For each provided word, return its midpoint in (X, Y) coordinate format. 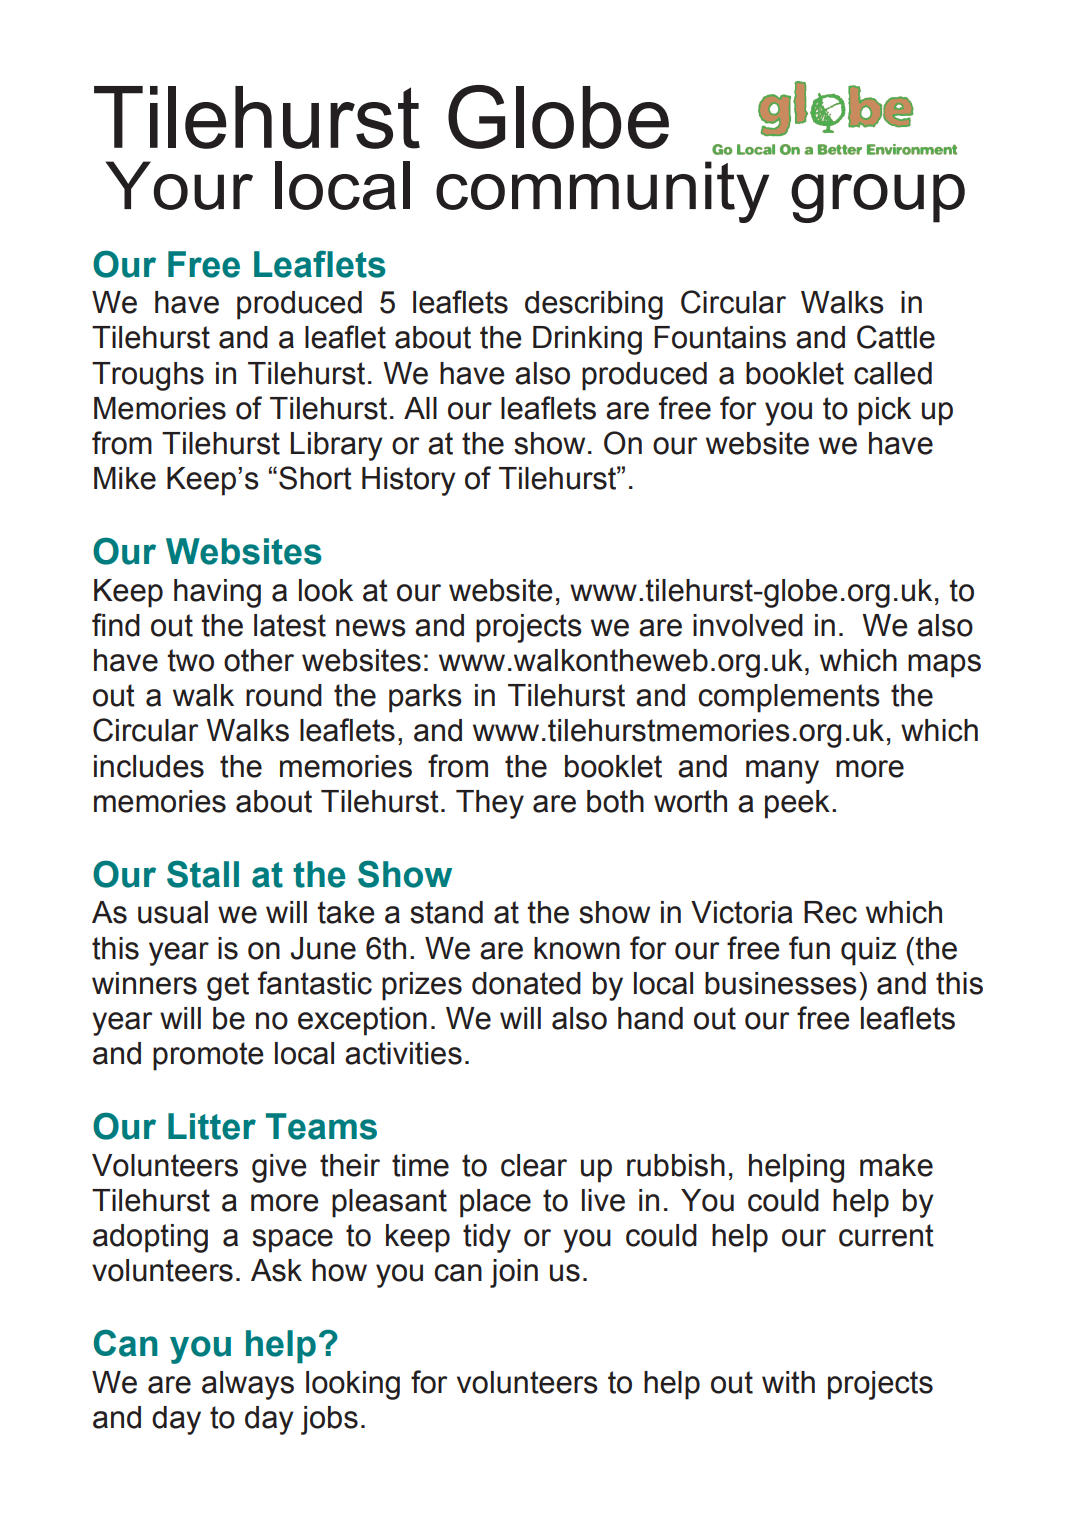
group (878, 198)
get (228, 986)
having (217, 593)
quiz (868, 951)
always (248, 1385)
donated (526, 983)
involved (748, 625)
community (602, 192)
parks (425, 698)
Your (179, 185)
